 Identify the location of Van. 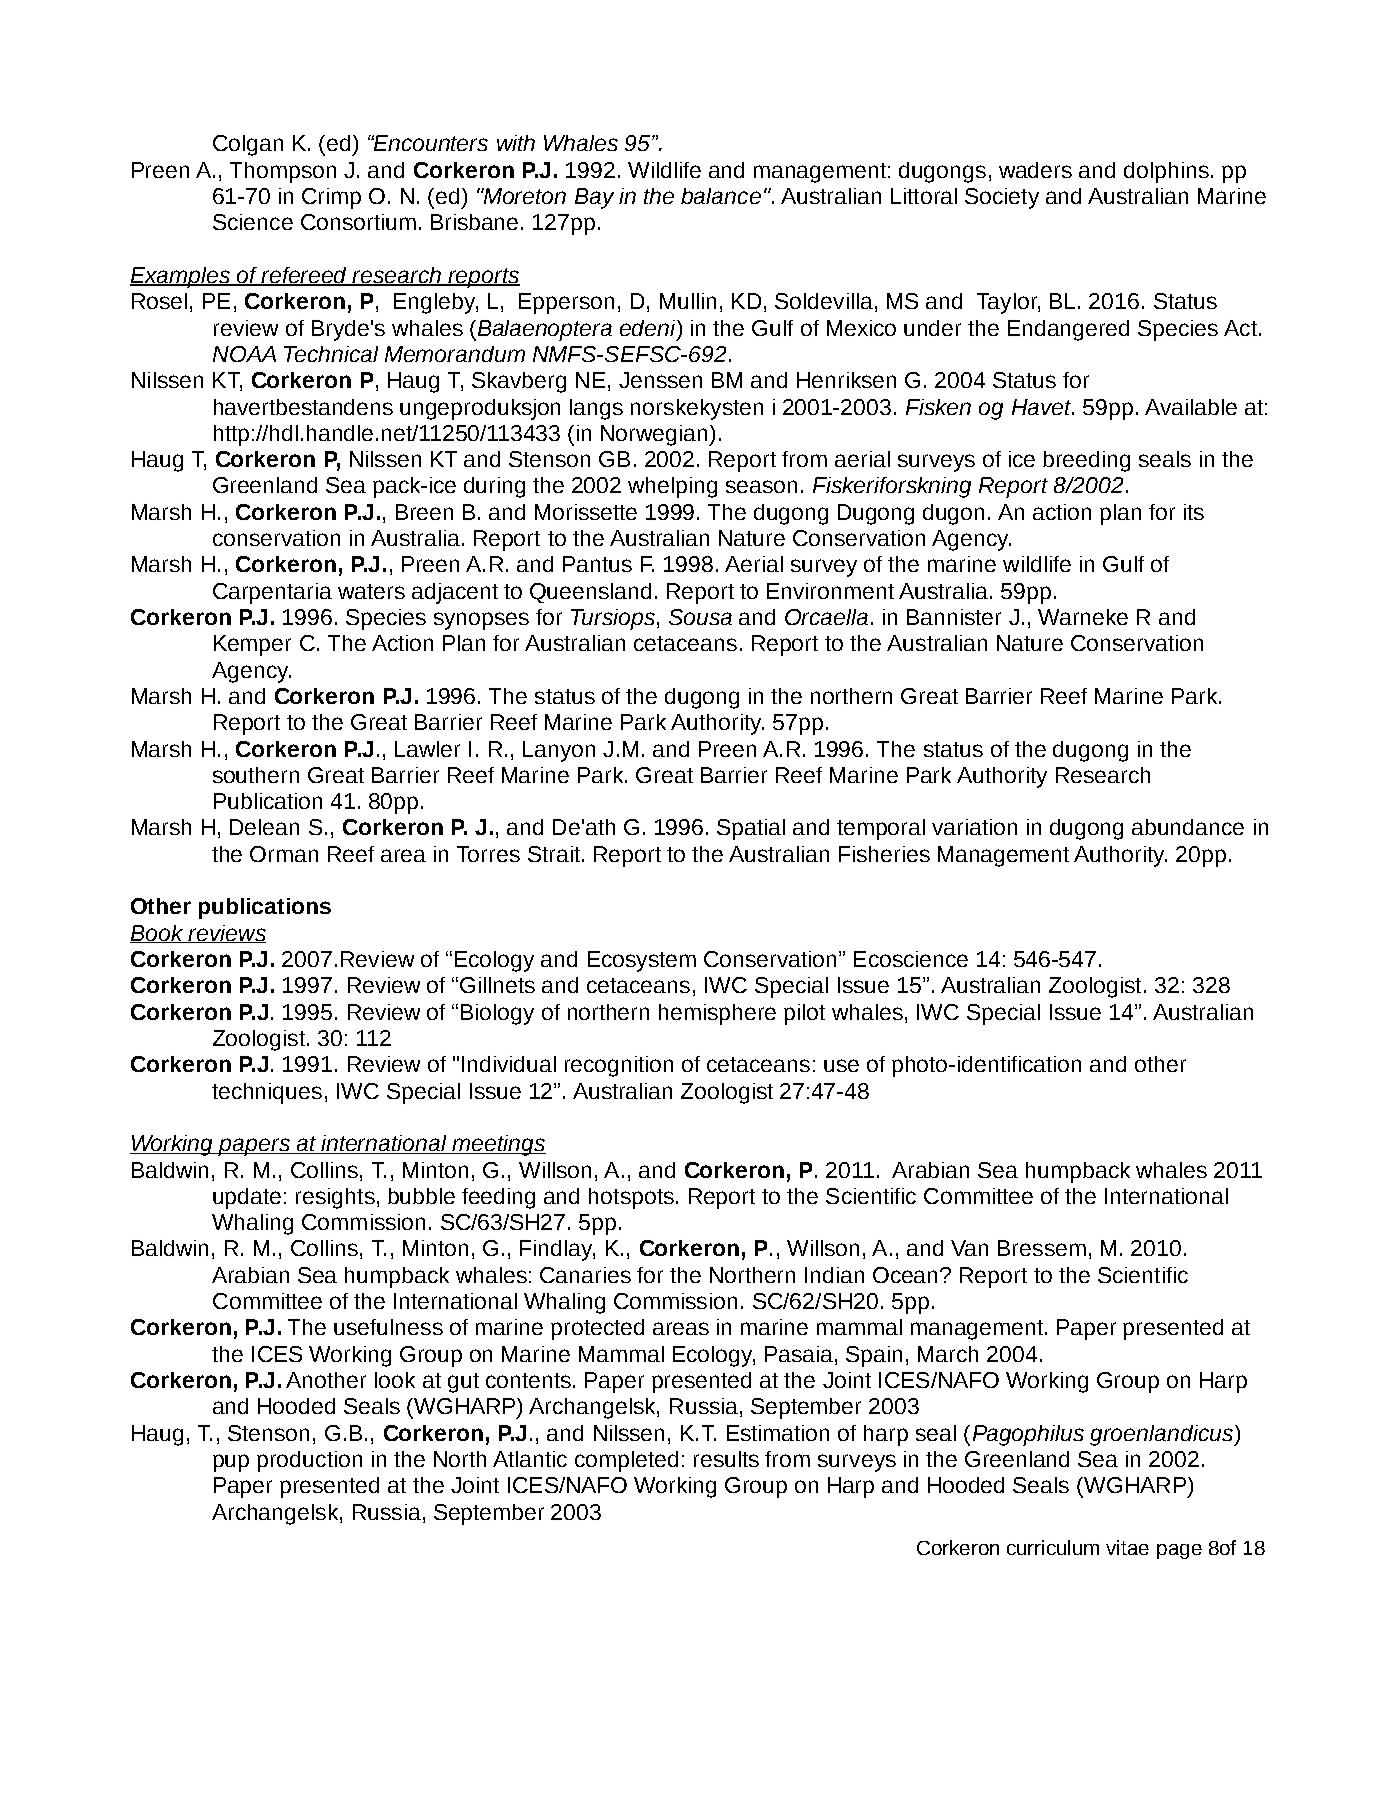
(969, 1248).
